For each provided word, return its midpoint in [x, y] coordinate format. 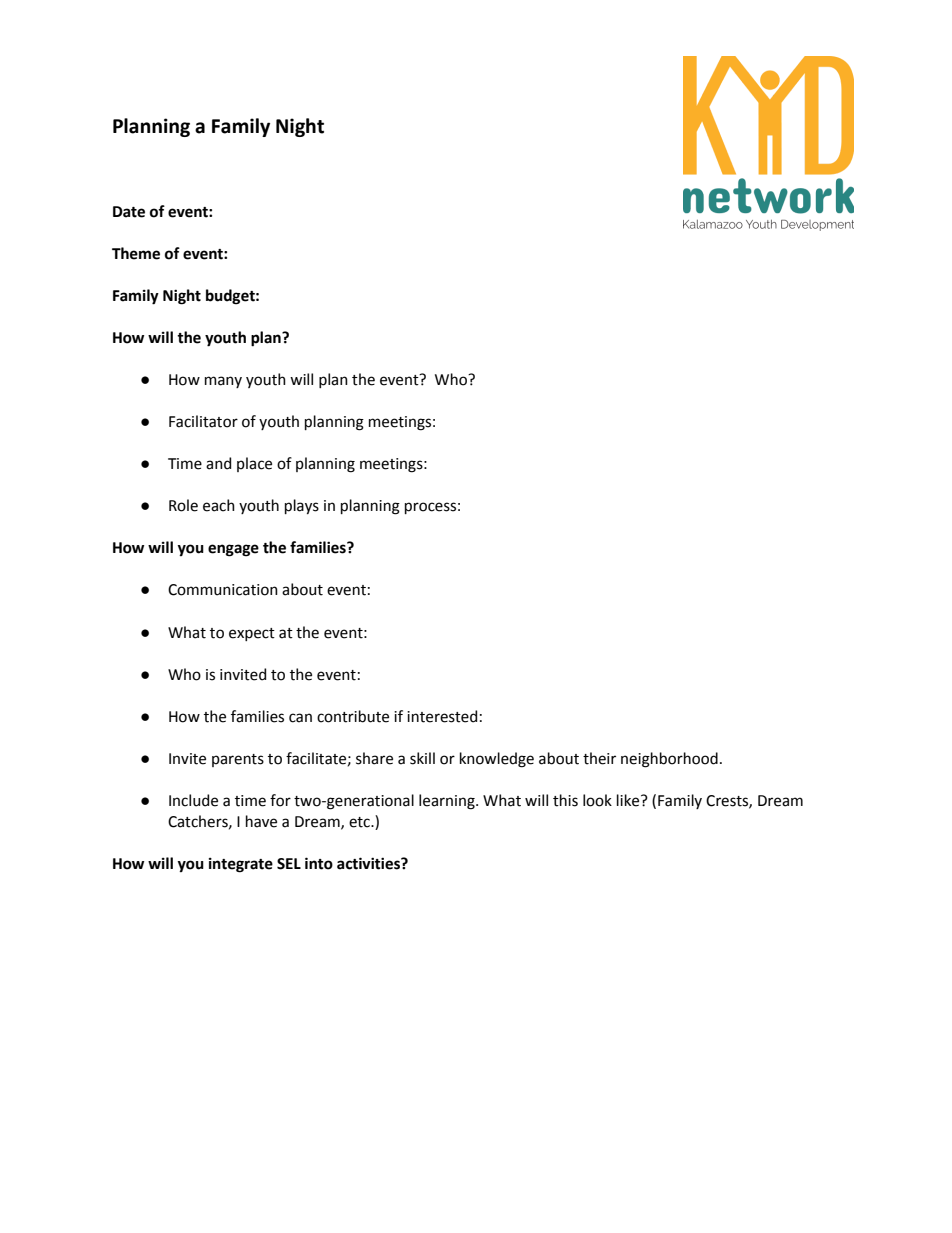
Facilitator [203, 421]
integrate [241, 865]
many [223, 382]
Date [129, 212]
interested [442, 716]
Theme [136, 253]
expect [252, 634]
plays [302, 506]
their [599, 758]
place [254, 464]
